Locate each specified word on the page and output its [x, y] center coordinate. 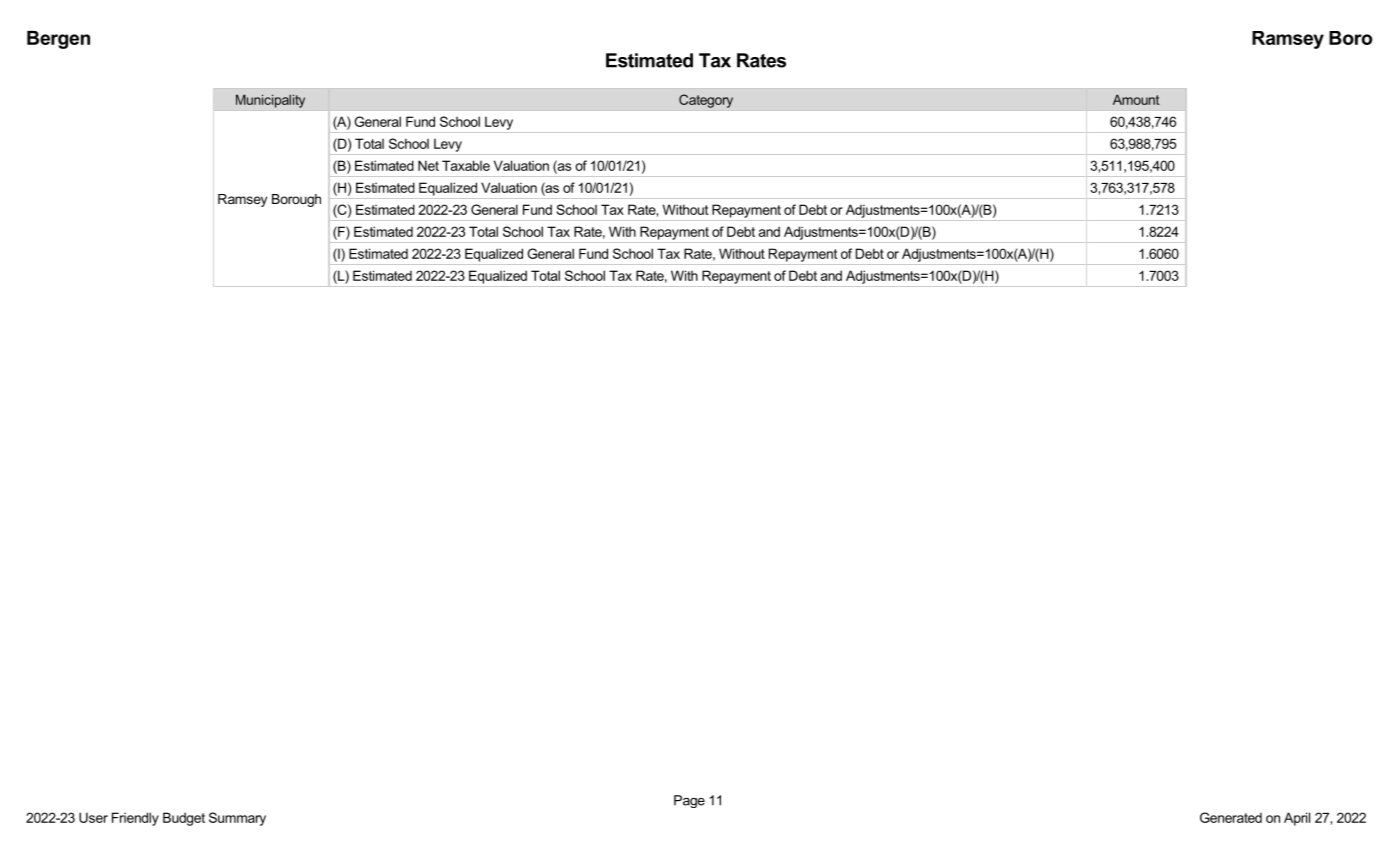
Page [689, 801]
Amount [1136, 99]
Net [428, 165]
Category [706, 101]
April [1297, 819]
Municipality [270, 101]
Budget [184, 819]
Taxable [466, 165]
